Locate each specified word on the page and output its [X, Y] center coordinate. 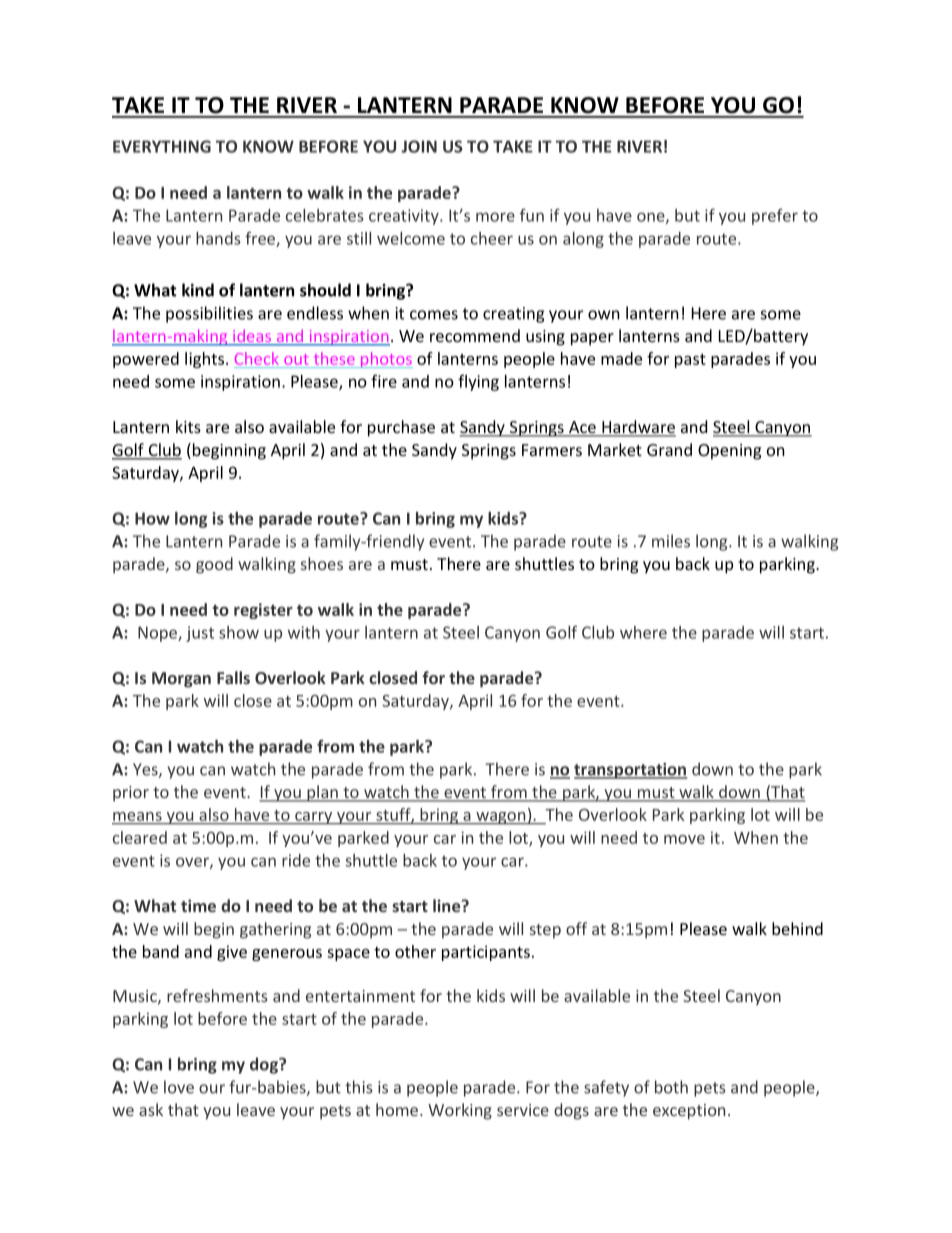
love [179, 1087]
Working [460, 1111]
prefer [775, 217]
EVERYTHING [162, 146]
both [671, 1087]
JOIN [419, 146]
